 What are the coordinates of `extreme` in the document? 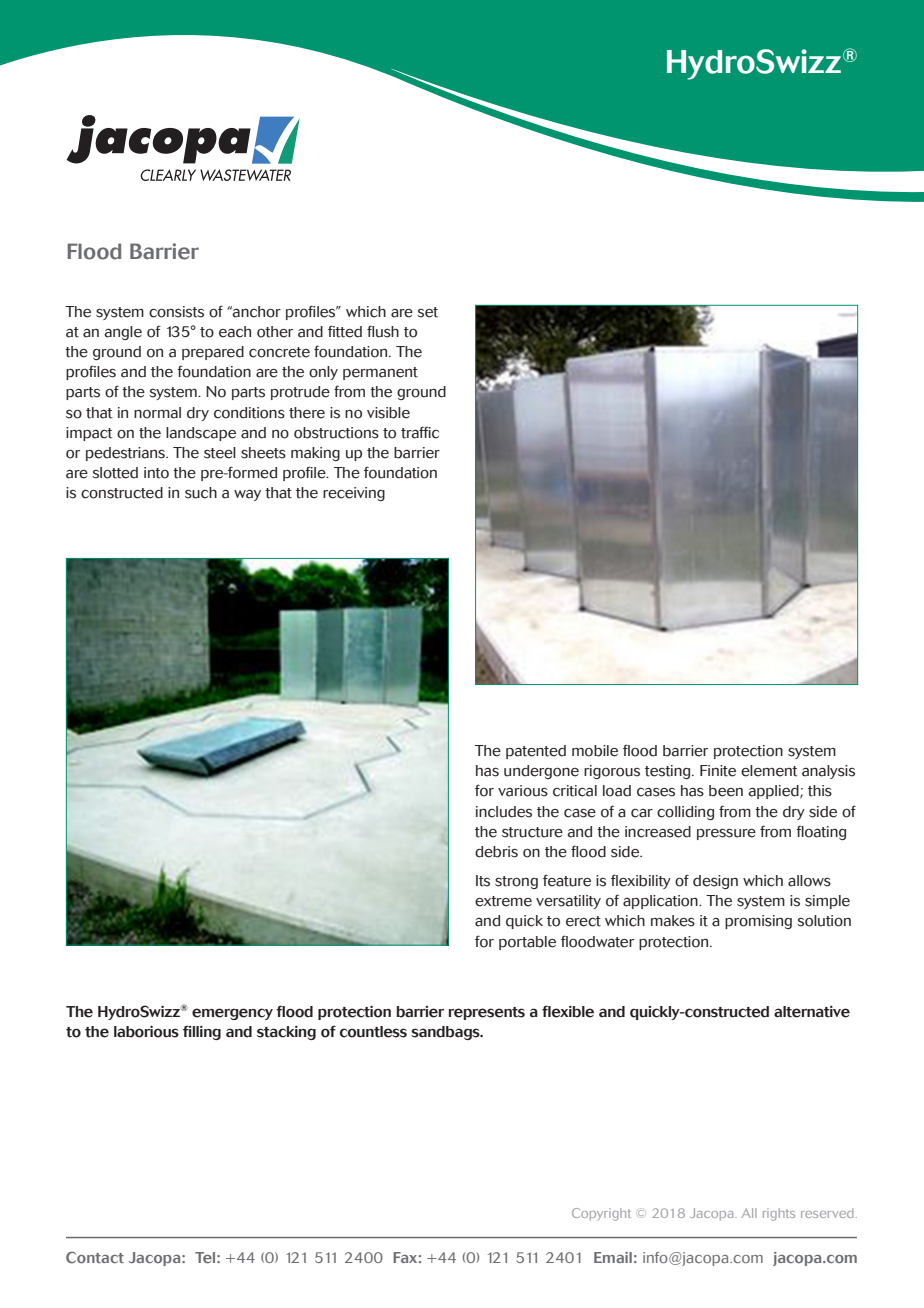 It's located at (503, 901).
